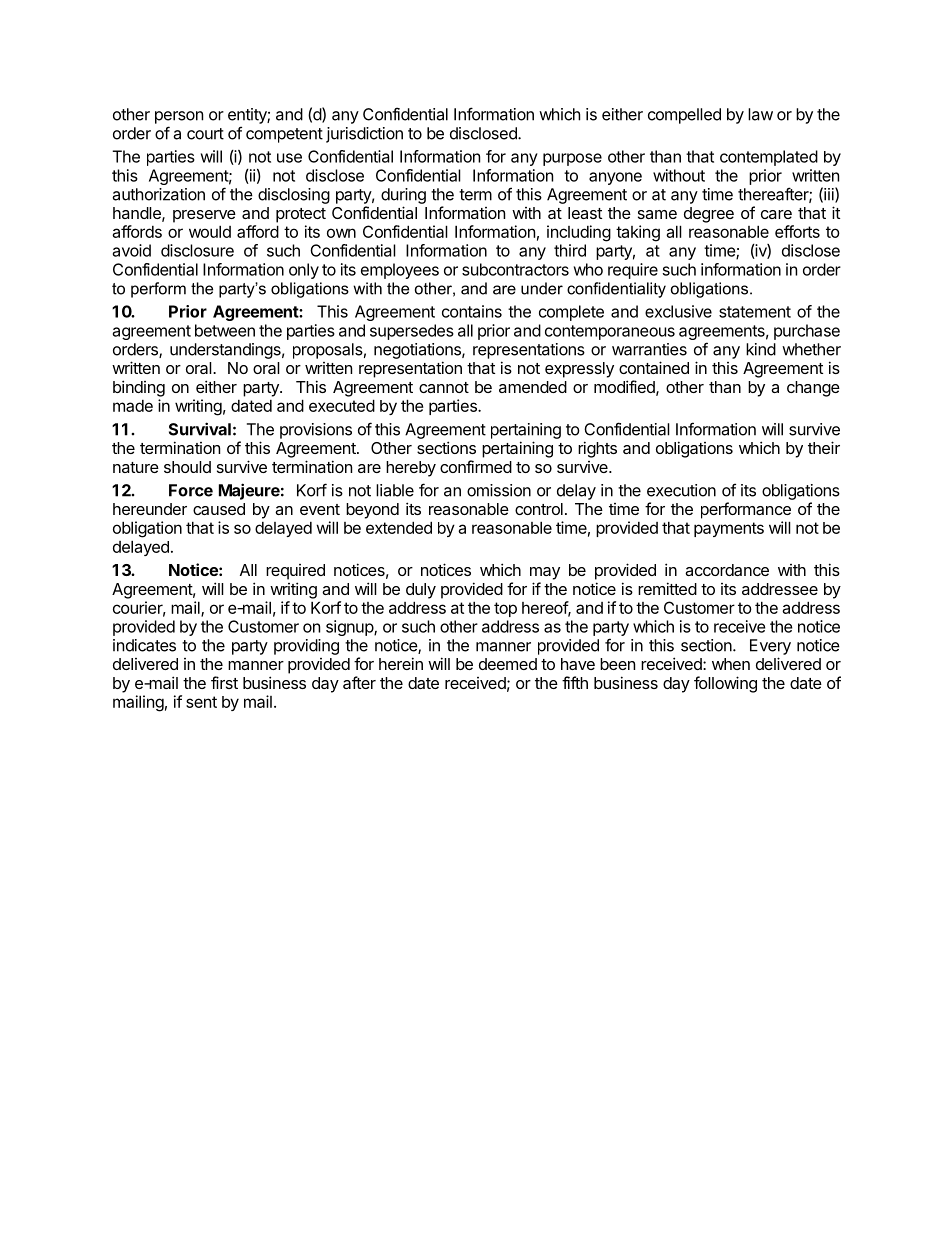  I want to click on accordance, so click(727, 570).
